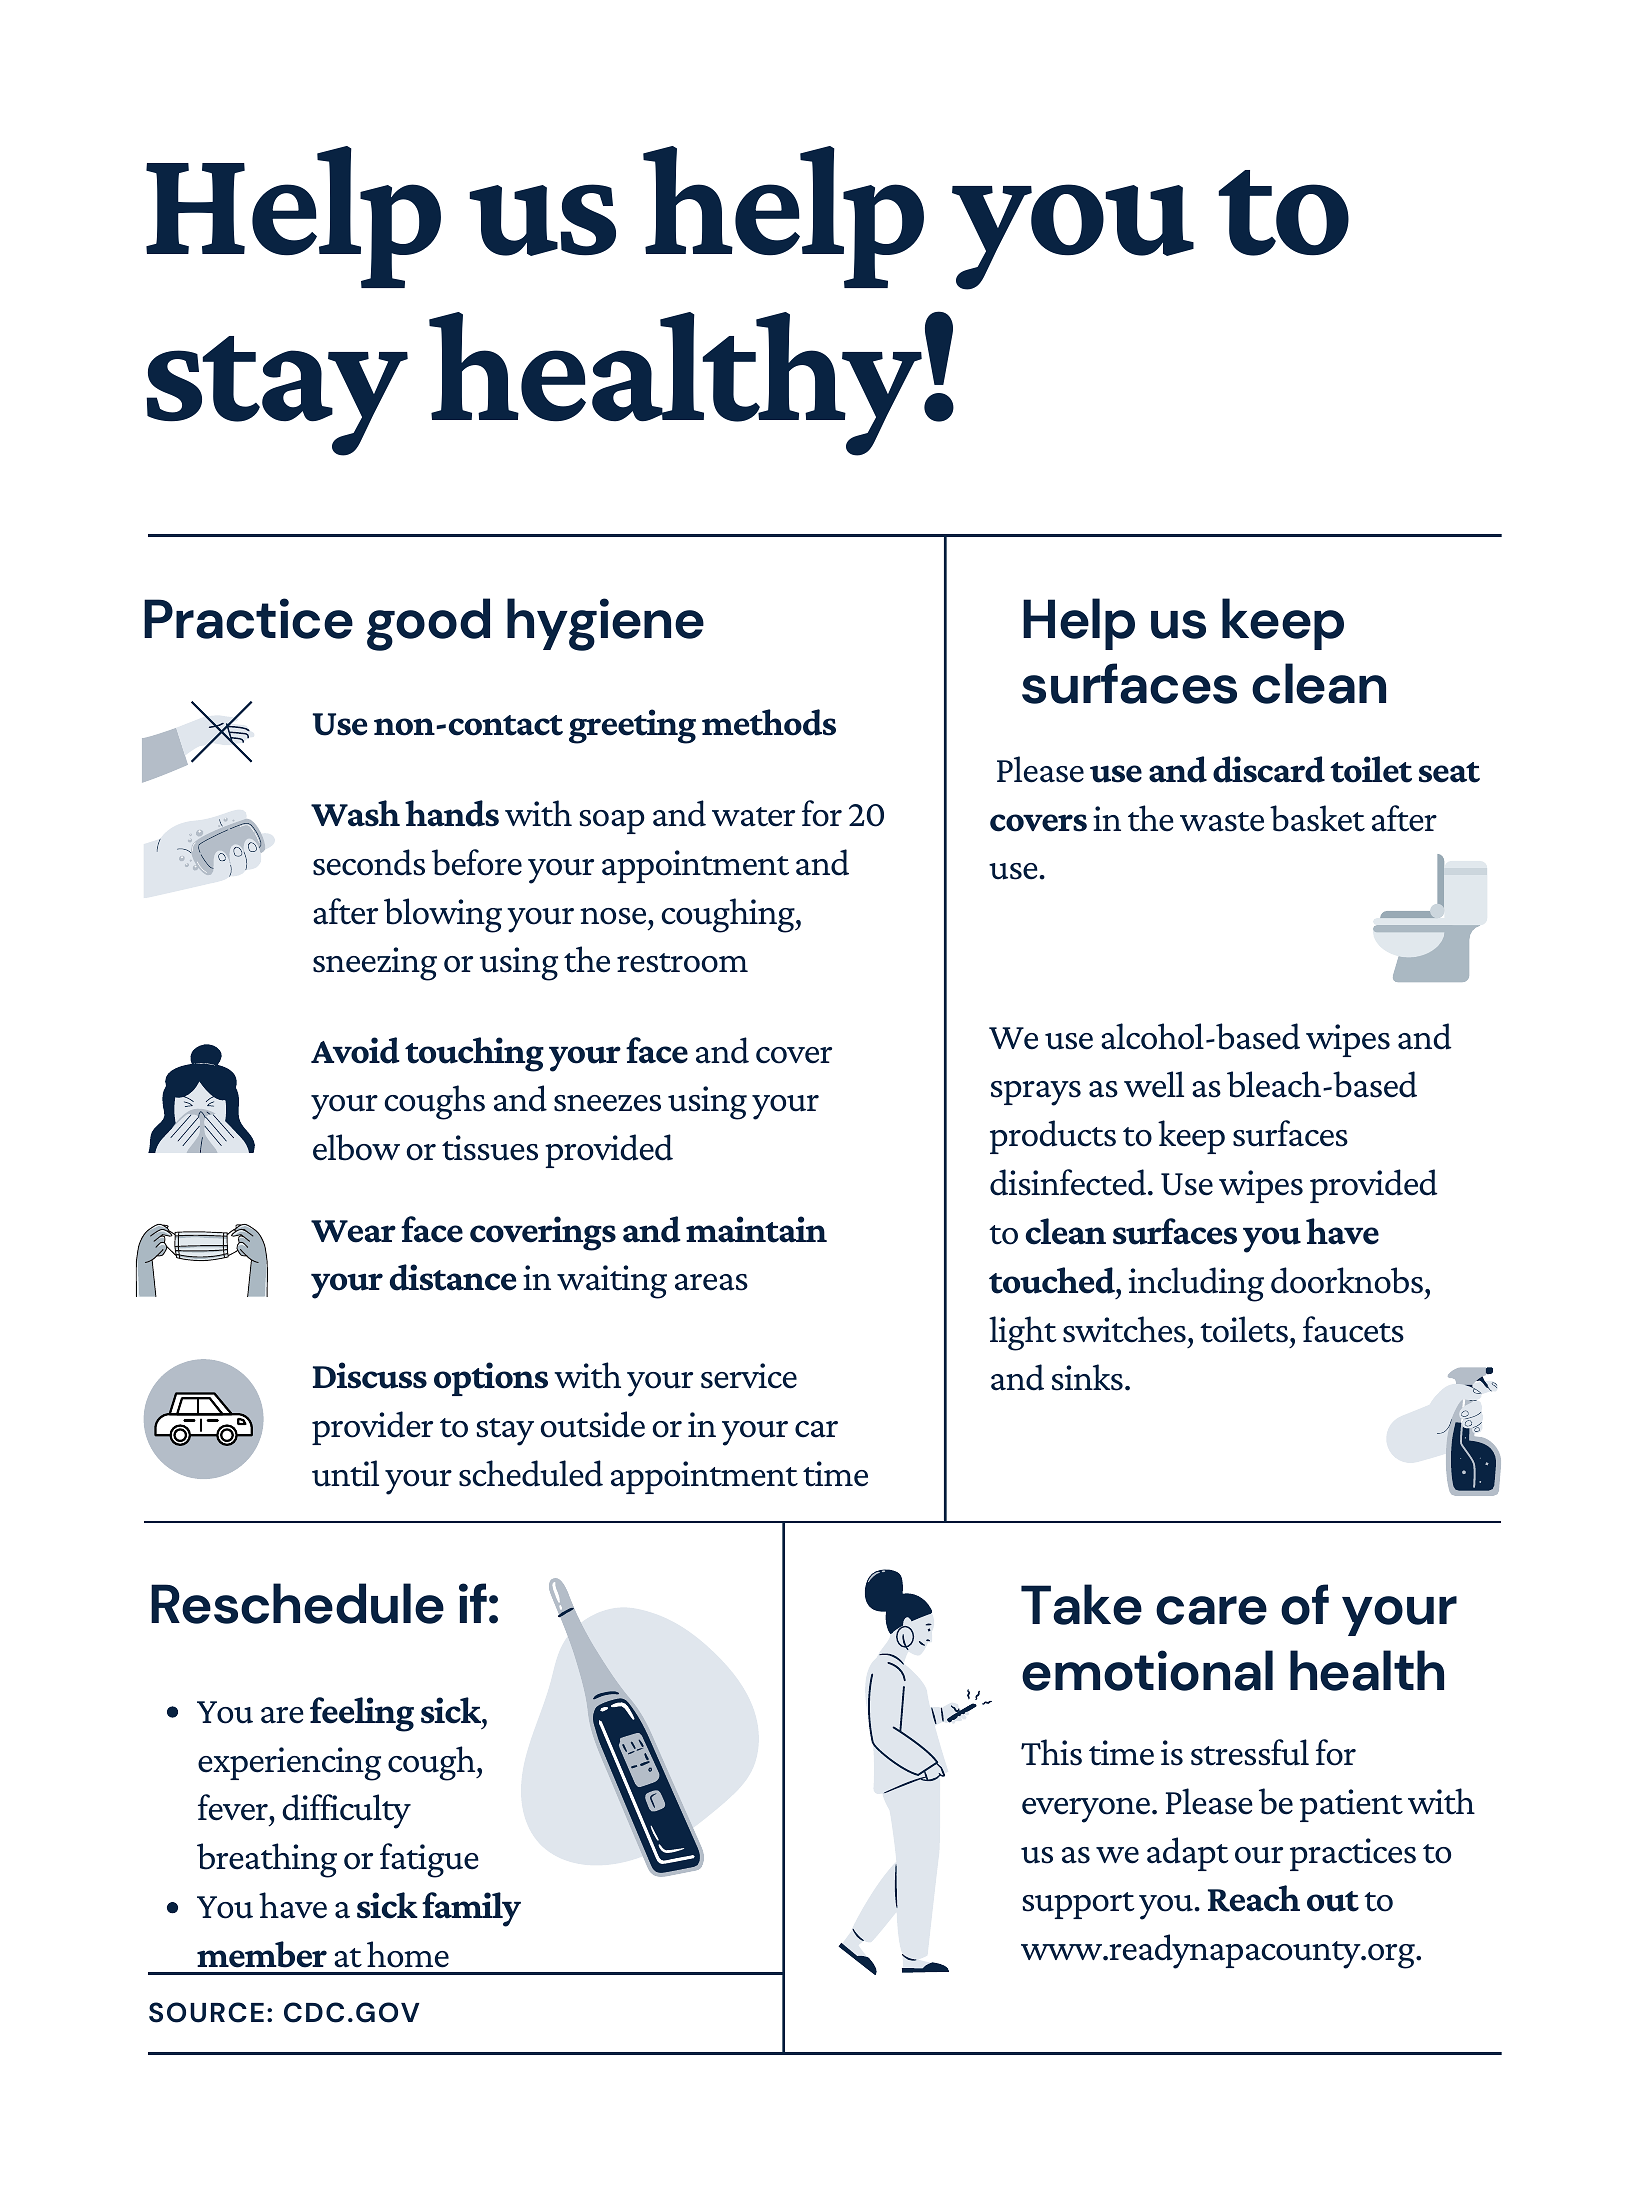 The width and height of the screenshot is (1645, 2193). What do you see at coordinates (769, 722) in the screenshot?
I see `methods` at bounding box center [769, 722].
